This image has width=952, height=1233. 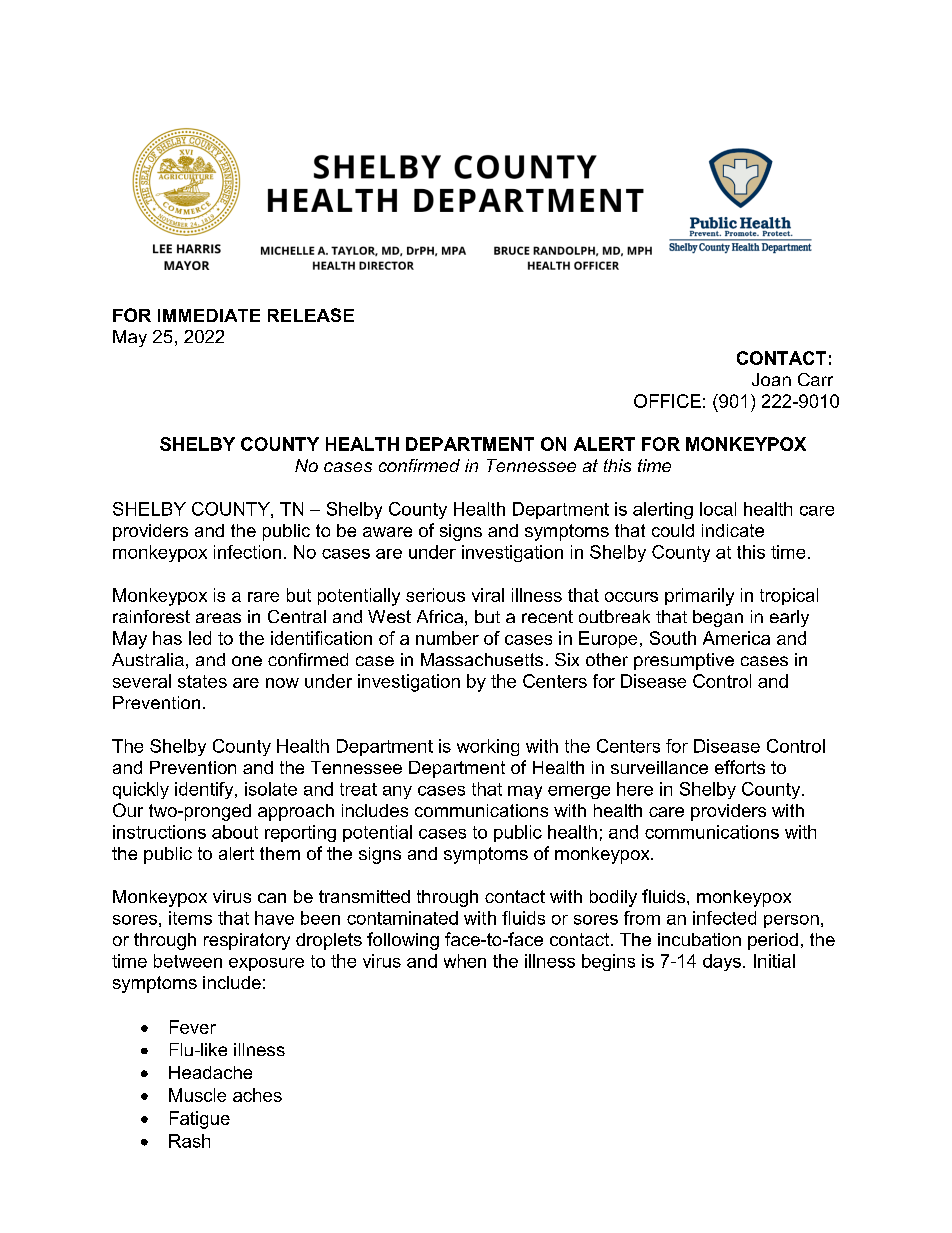 I want to click on Fatigue, so click(x=200, y=1120).
